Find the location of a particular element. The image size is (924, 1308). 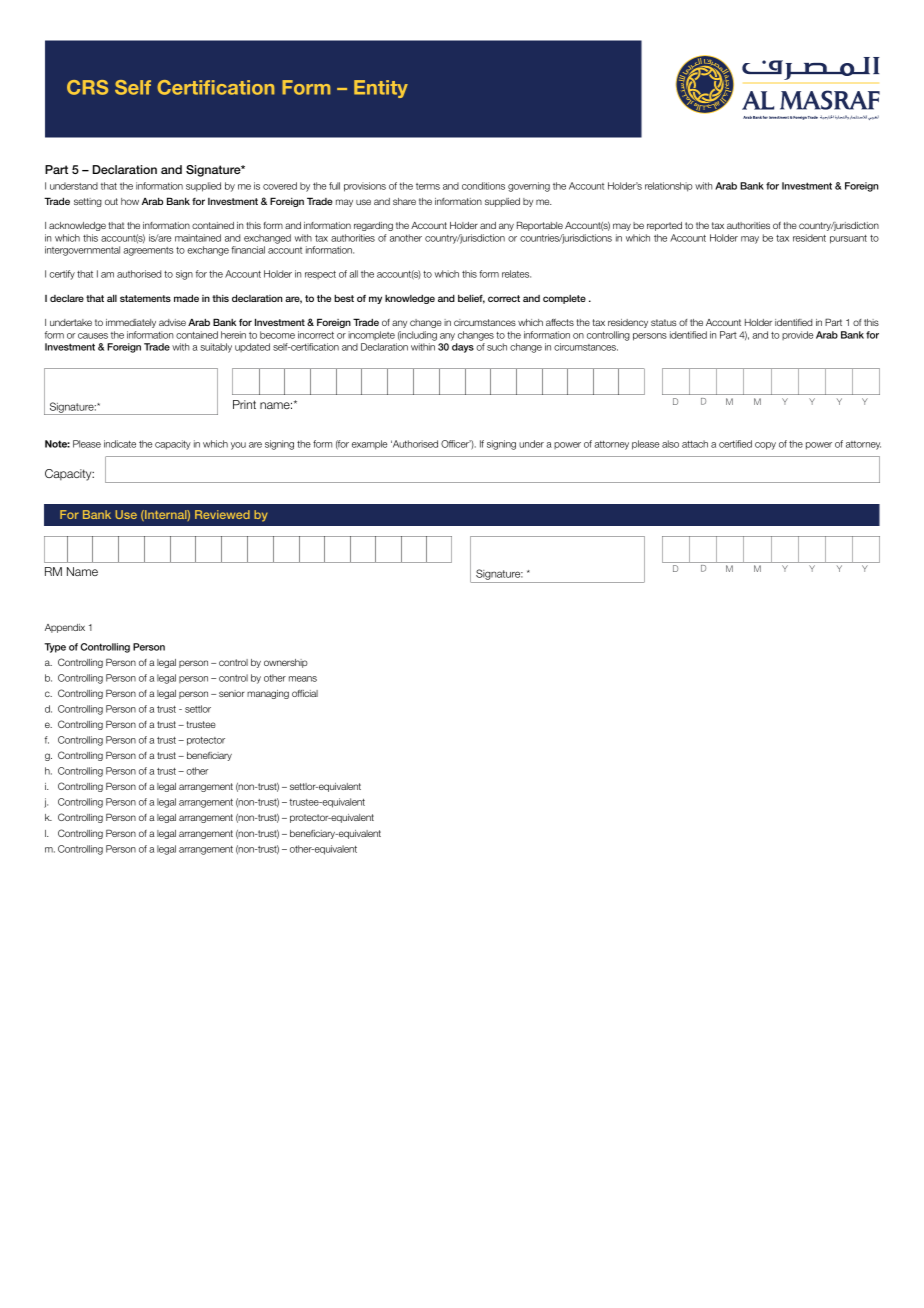

copy is located at coordinates (765, 446).
